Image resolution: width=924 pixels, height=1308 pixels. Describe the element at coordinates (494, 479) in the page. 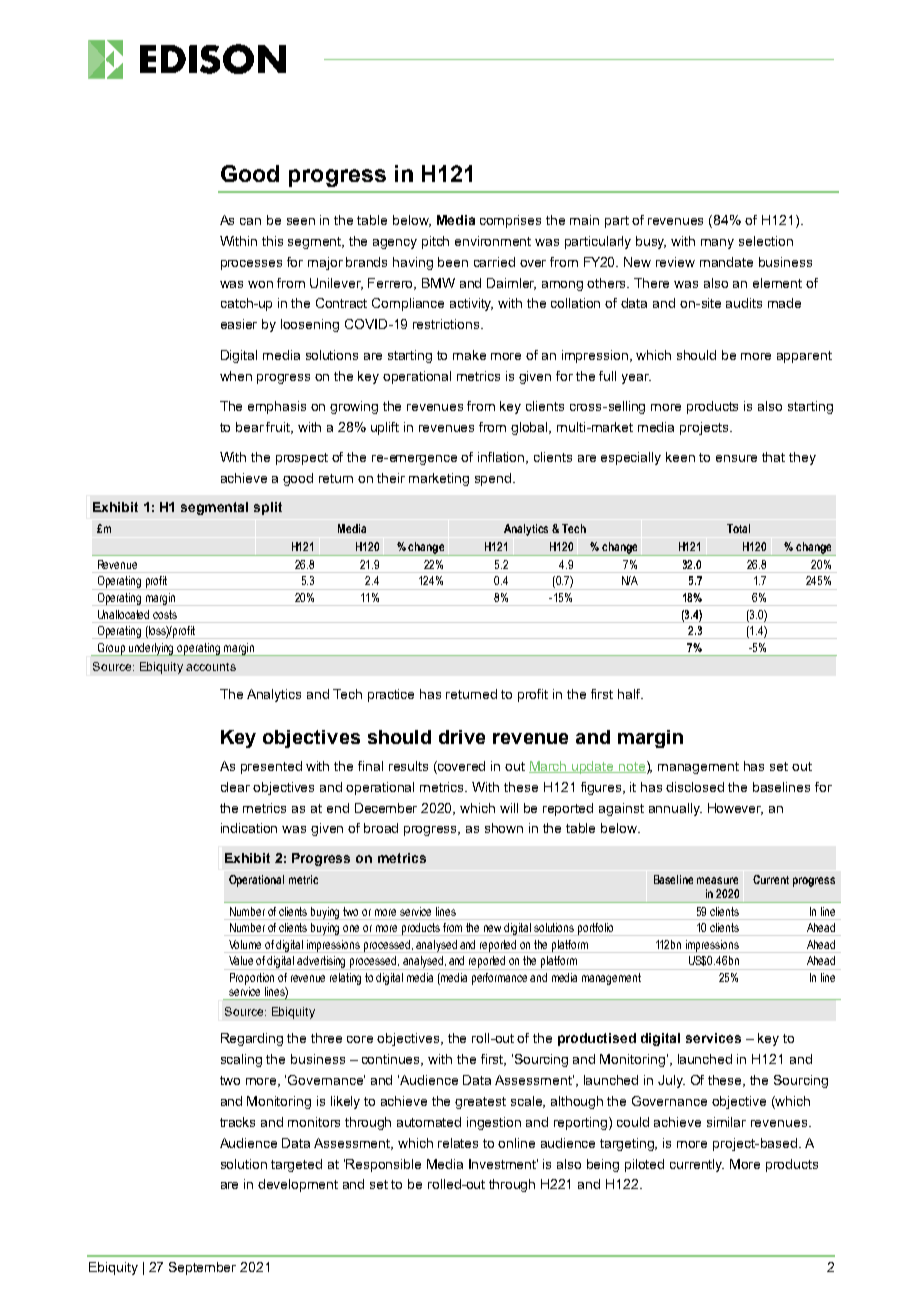

I see `spend` at that location.
